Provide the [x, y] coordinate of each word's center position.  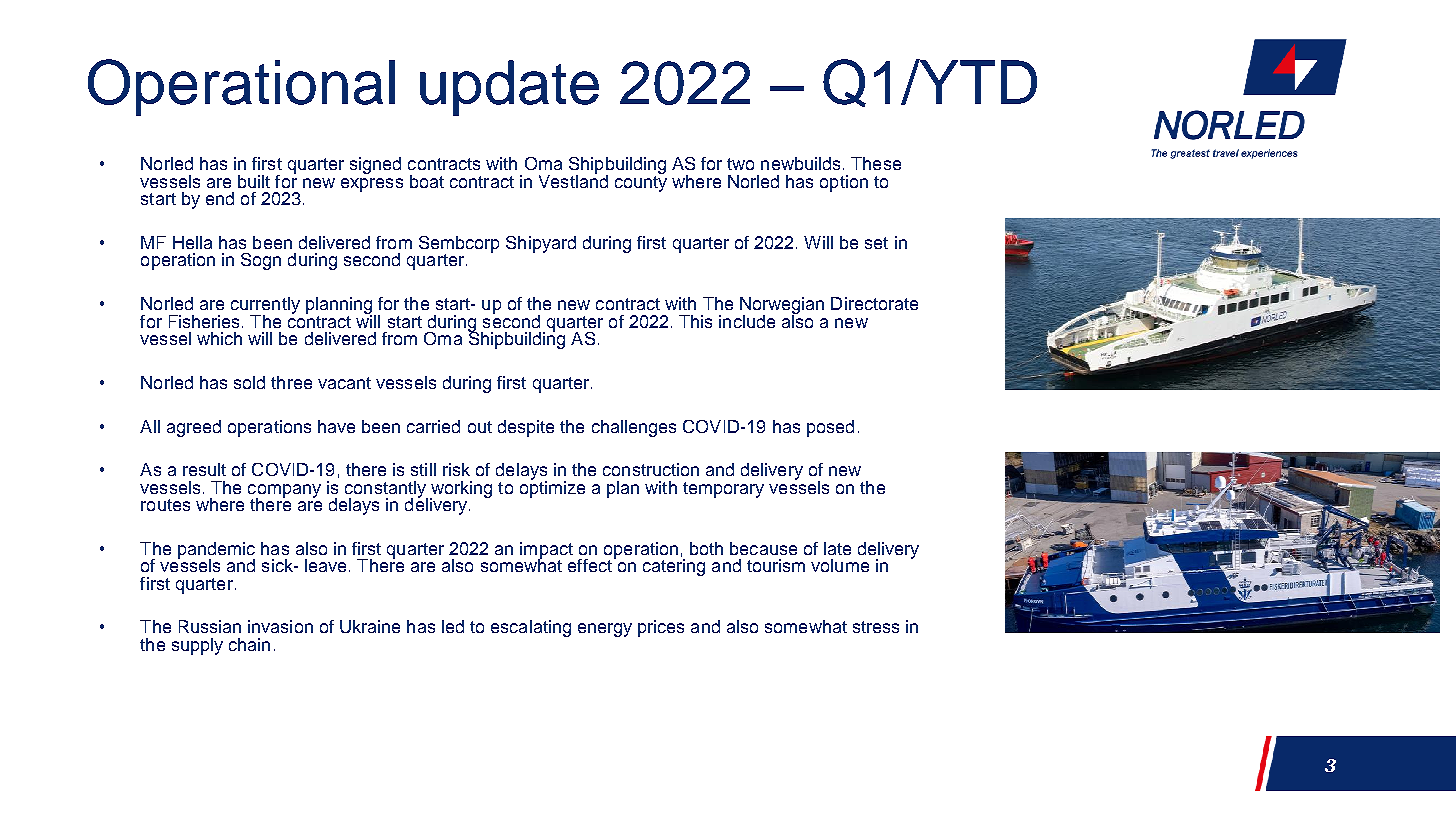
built [254, 181]
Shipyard [541, 244]
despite [526, 428]
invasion [280, 626]
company [284, 492]
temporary [723, 490]
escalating [531, 628]
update [509, 88]
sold [249, 382]
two [740, 164]
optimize [552, 488]
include [747, 321]
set [876, 243]
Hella [192, 242]
